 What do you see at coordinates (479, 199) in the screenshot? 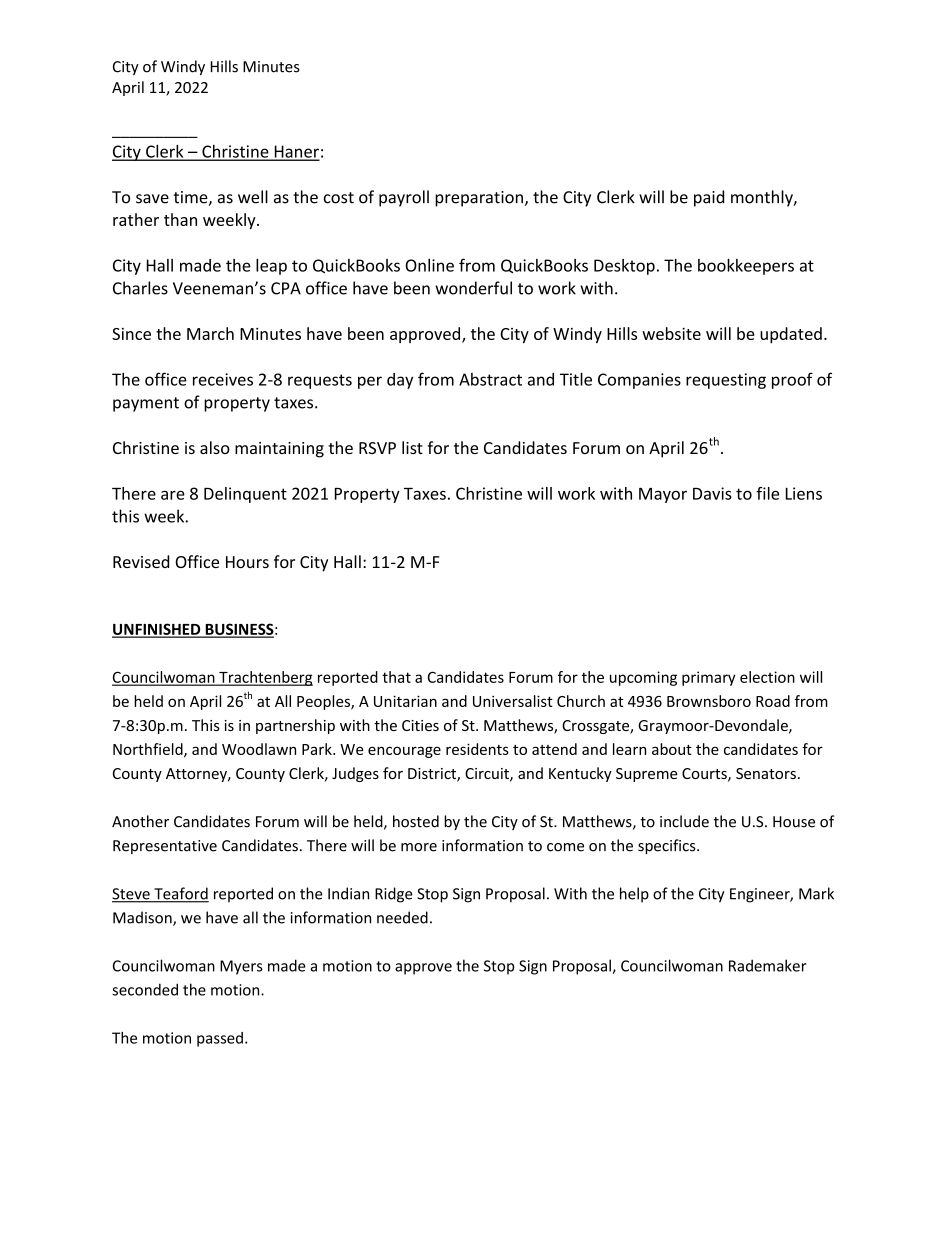
I see `preparation` at bounding box center [479, 199].
